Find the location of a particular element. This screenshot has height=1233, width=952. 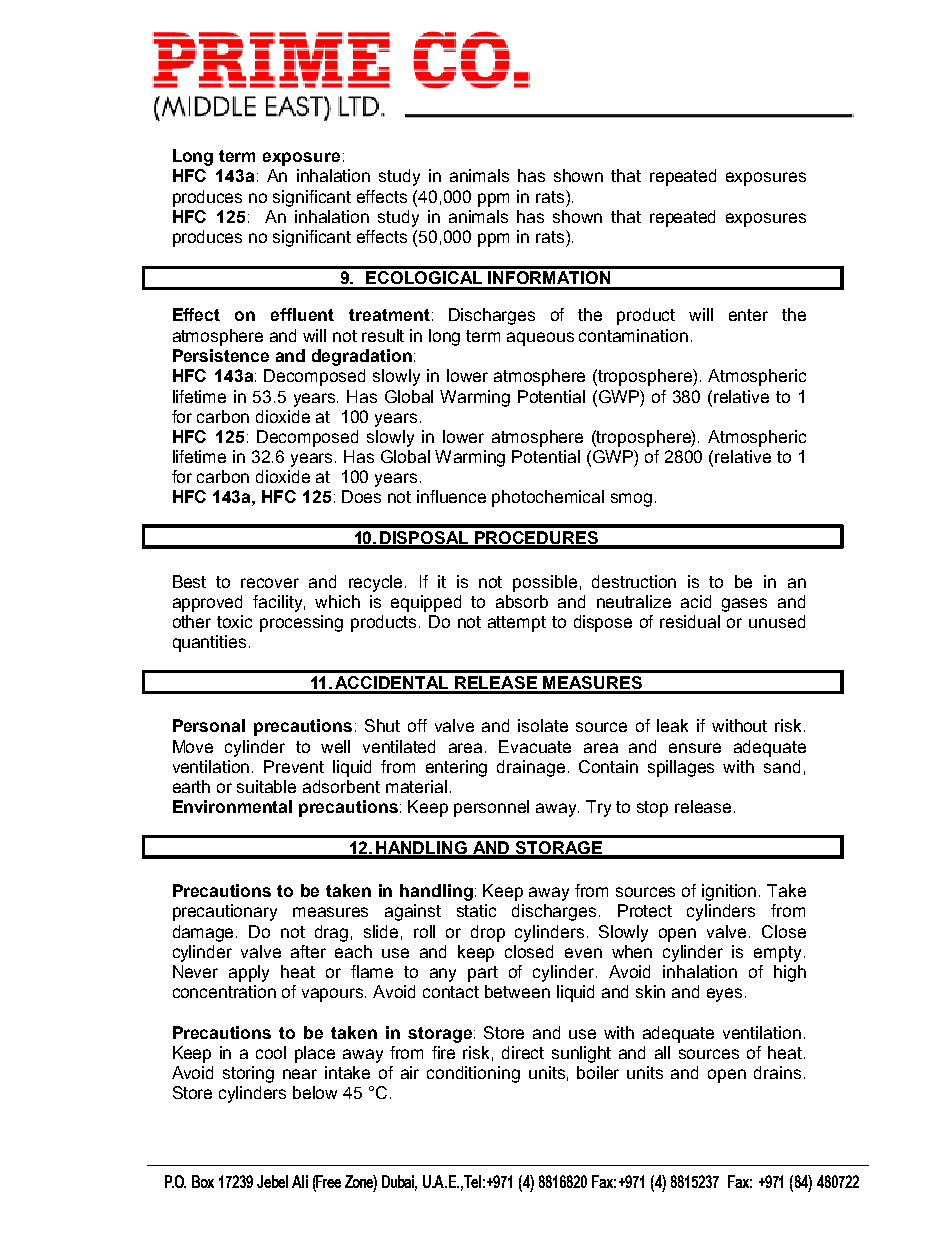

aqueous is located at coordinates (540, 339).
